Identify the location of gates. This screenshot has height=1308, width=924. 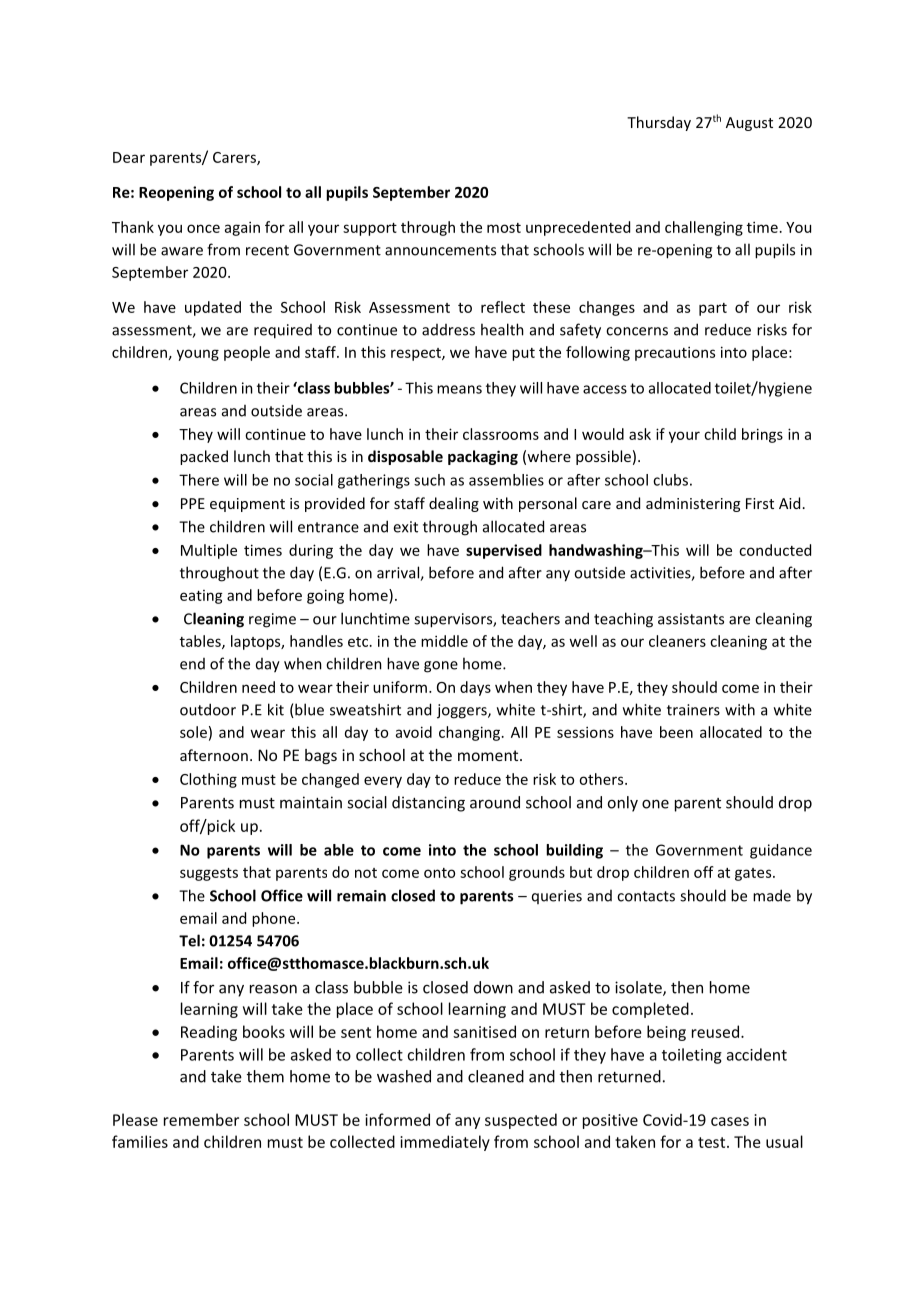
(754, 874).
